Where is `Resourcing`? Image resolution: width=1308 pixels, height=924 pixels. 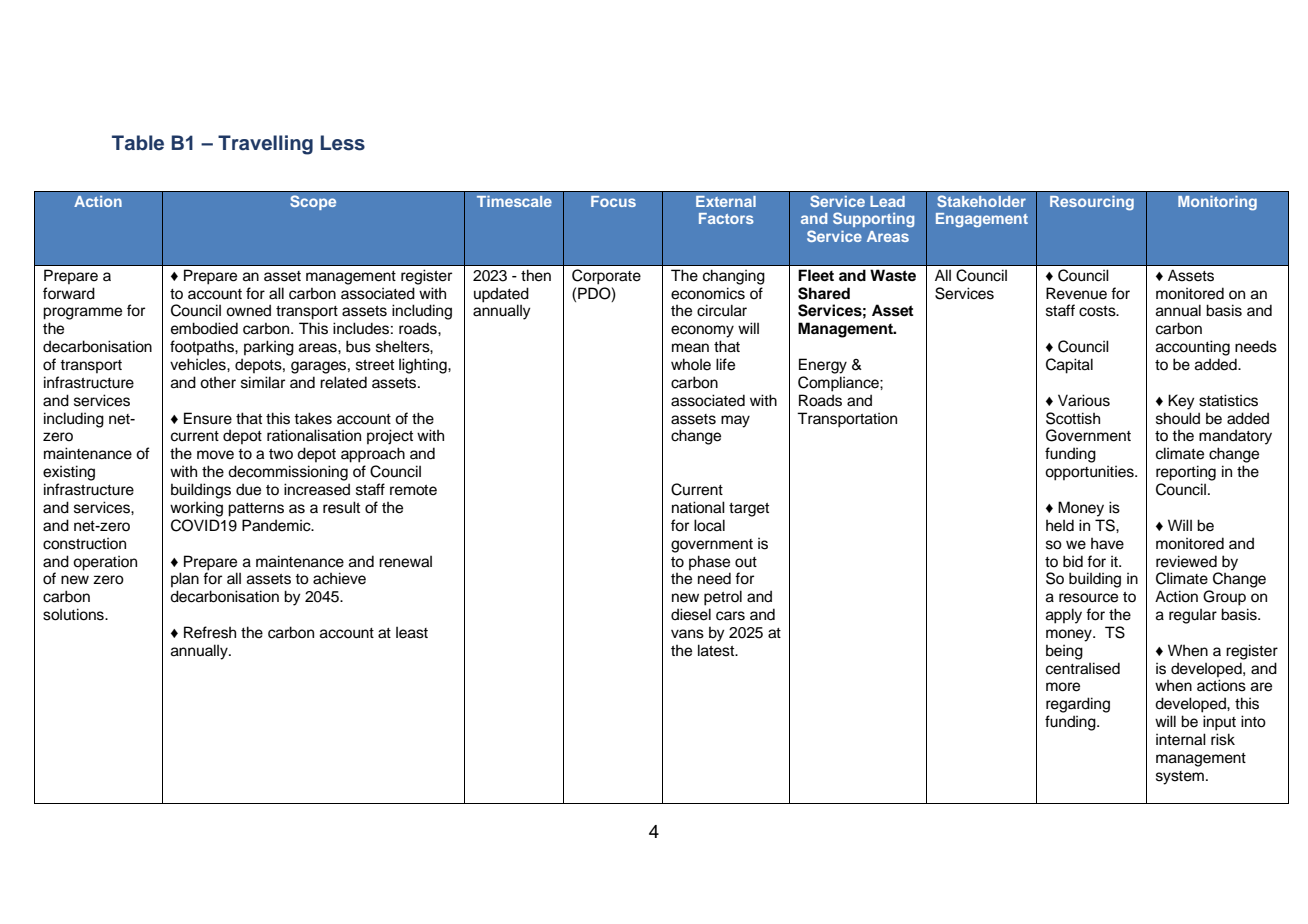 Resourcing is located at coordinates (1092, 203).
